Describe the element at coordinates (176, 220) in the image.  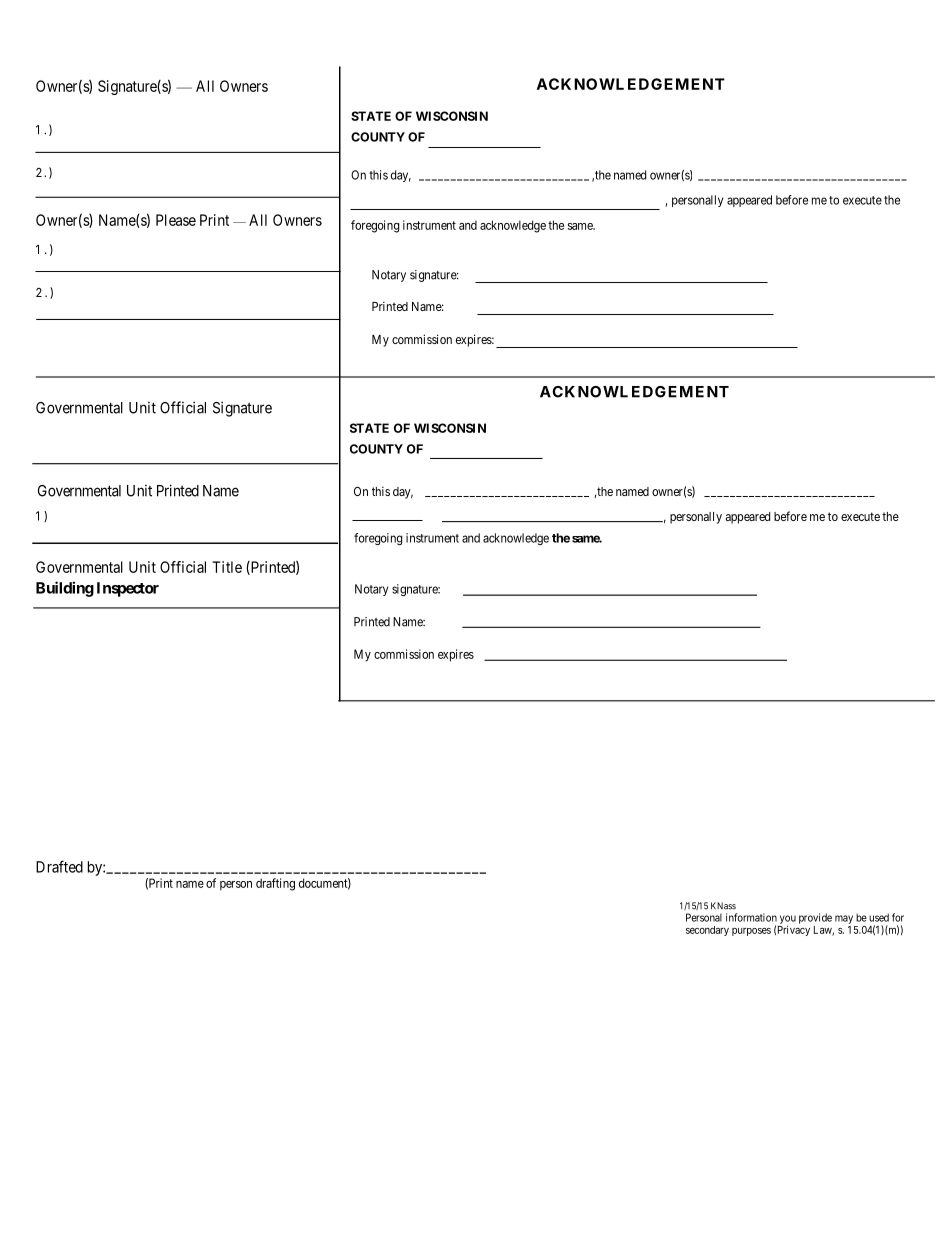
I see `Please` at that location.
